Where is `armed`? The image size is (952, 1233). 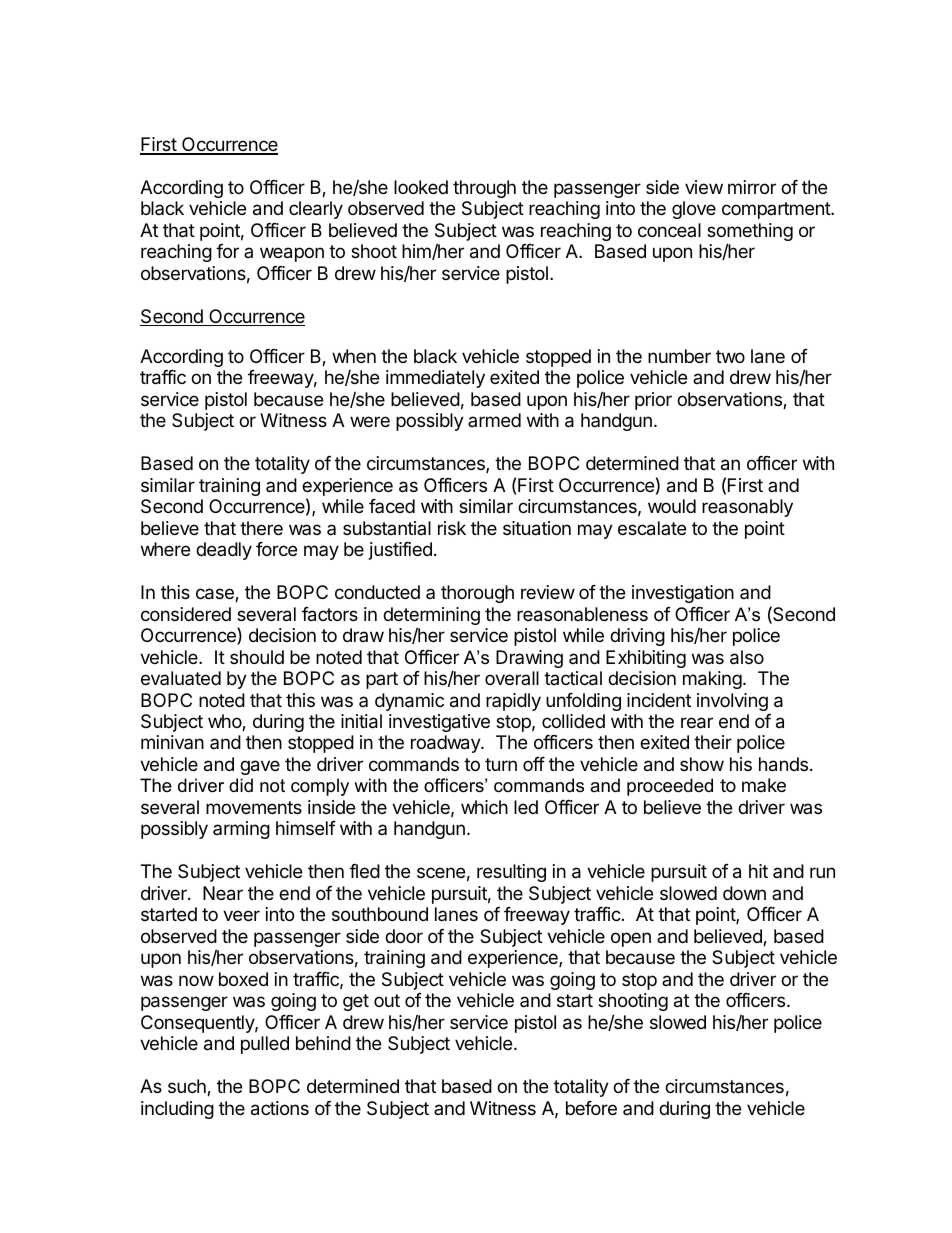
armed is located at coordinates (494, 420).
